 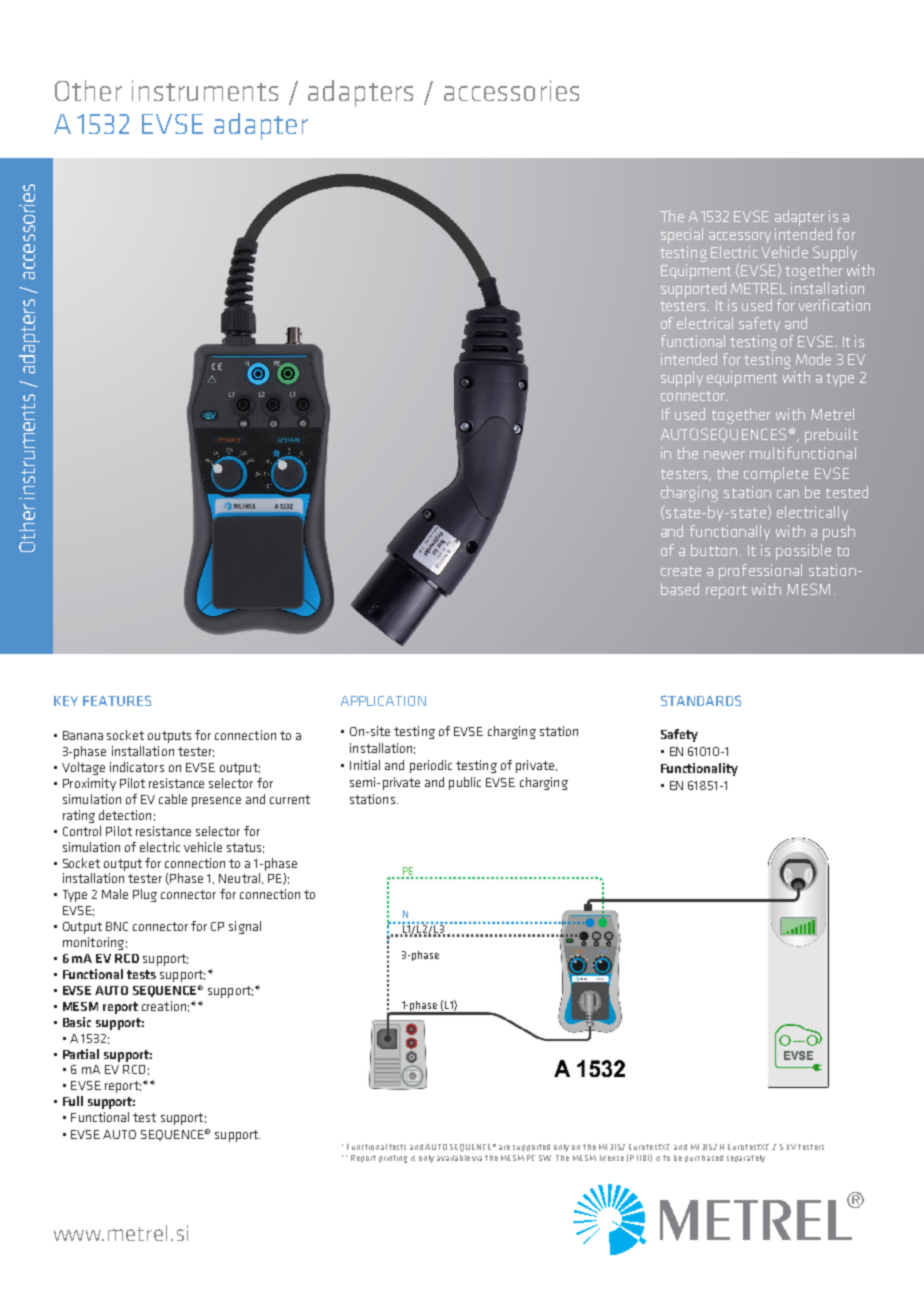 What do you see at coordinates (834, 305) in the image?
I see `verification` at bounding box center [834, 305].
